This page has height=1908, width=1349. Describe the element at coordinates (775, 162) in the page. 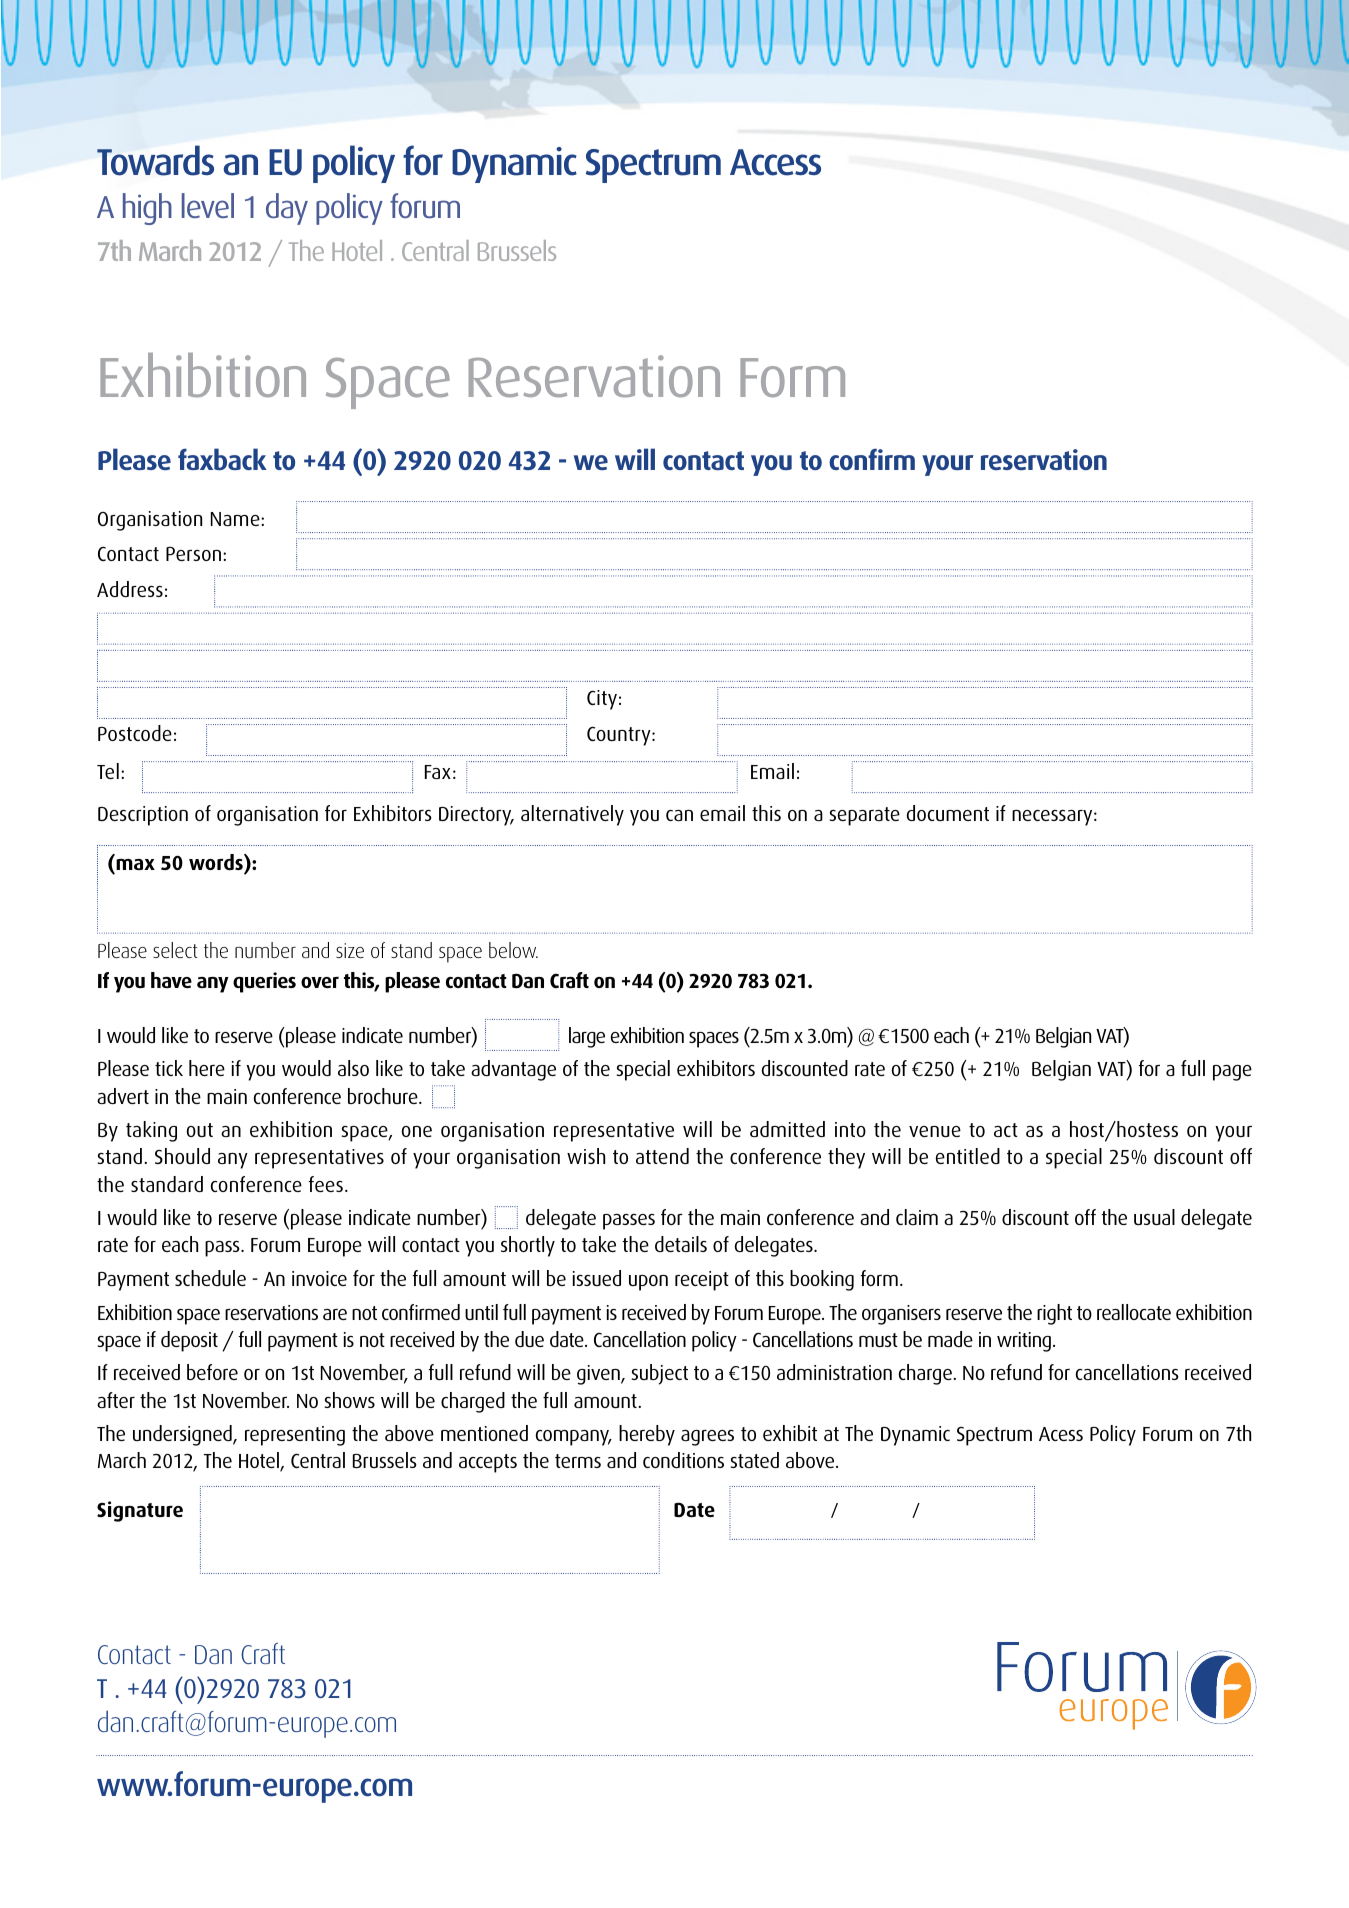

I see `Access` at that location.
